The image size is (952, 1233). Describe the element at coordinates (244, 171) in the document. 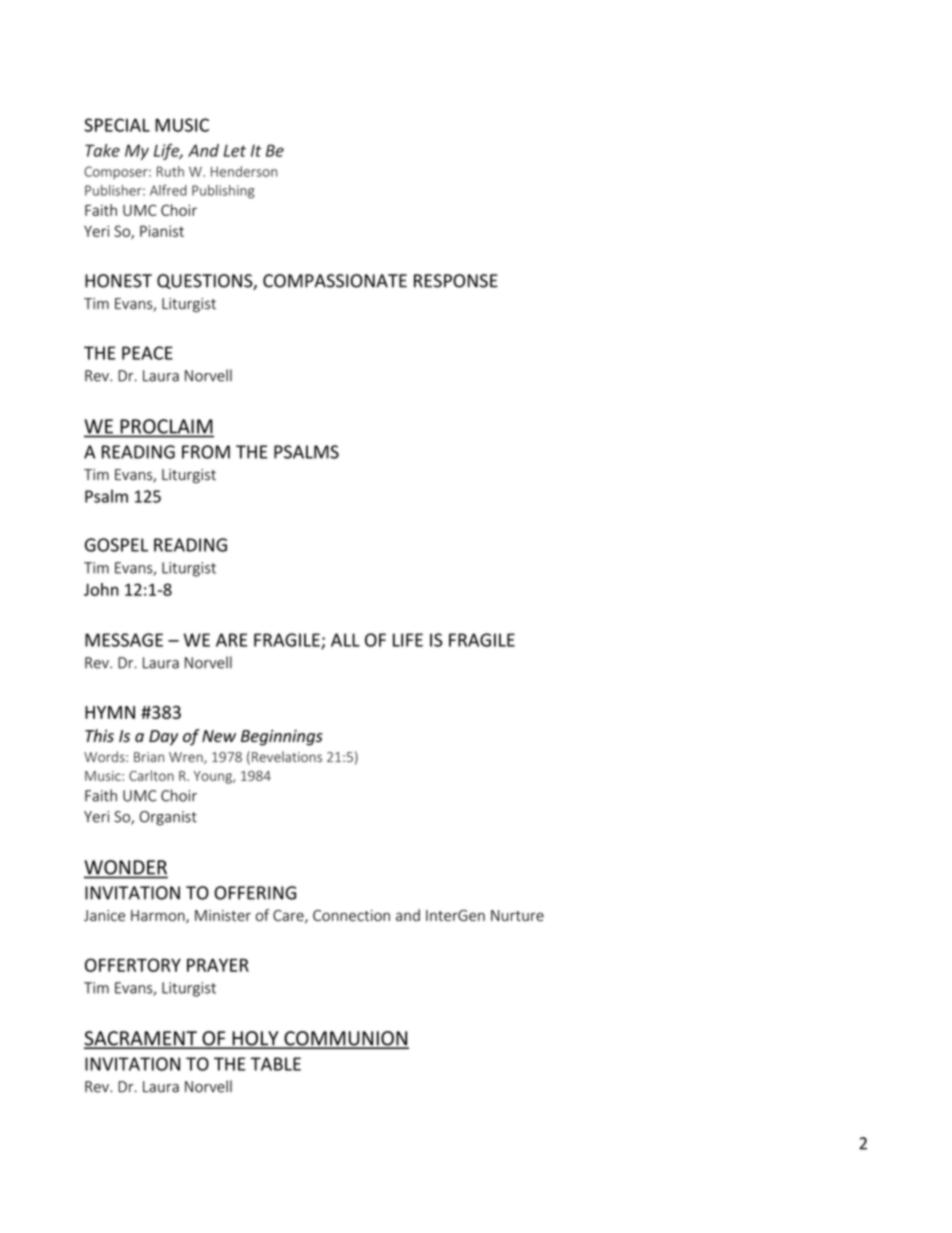

I see `Henderson` at that location.
